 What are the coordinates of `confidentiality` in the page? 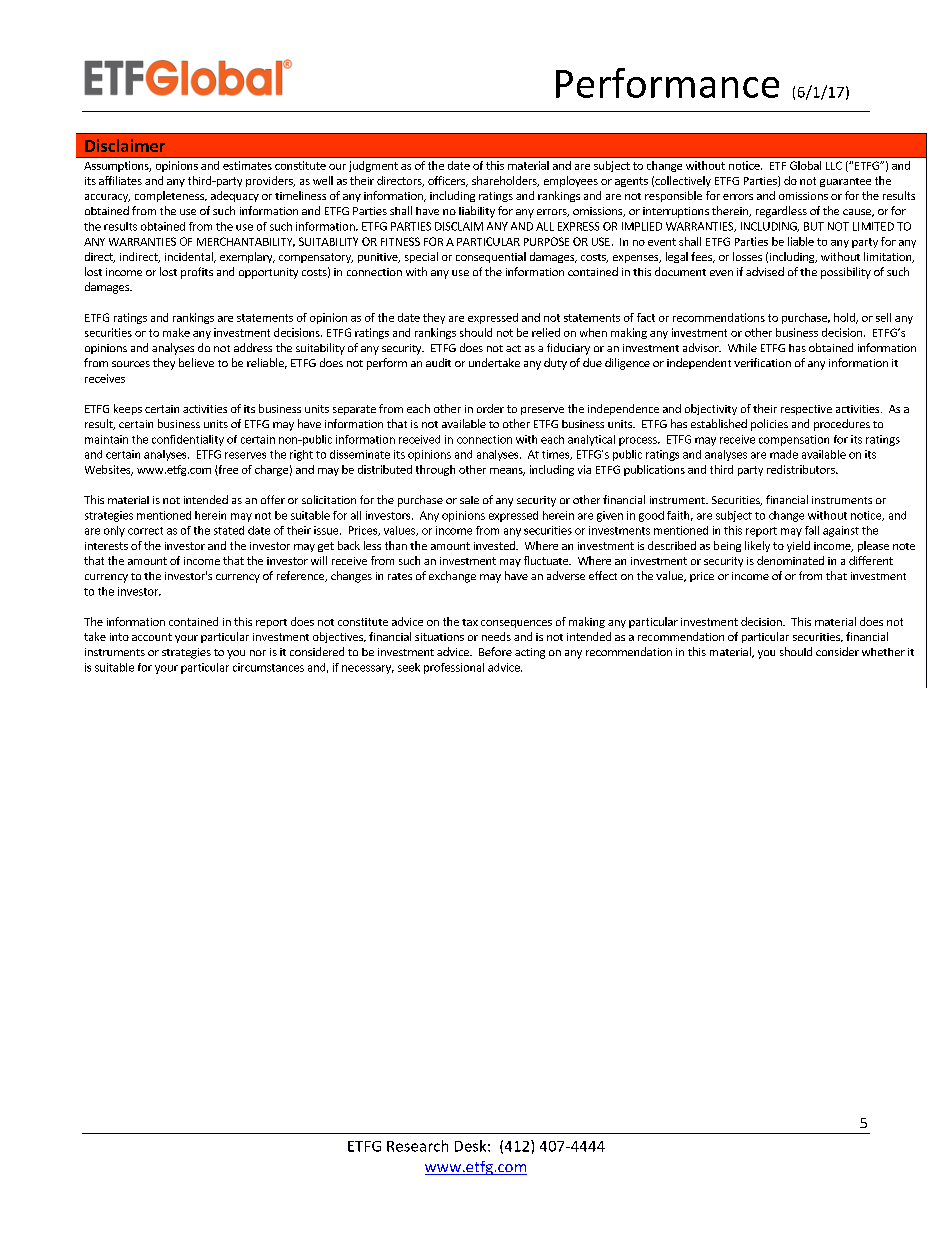 It's located at (188, 440).
